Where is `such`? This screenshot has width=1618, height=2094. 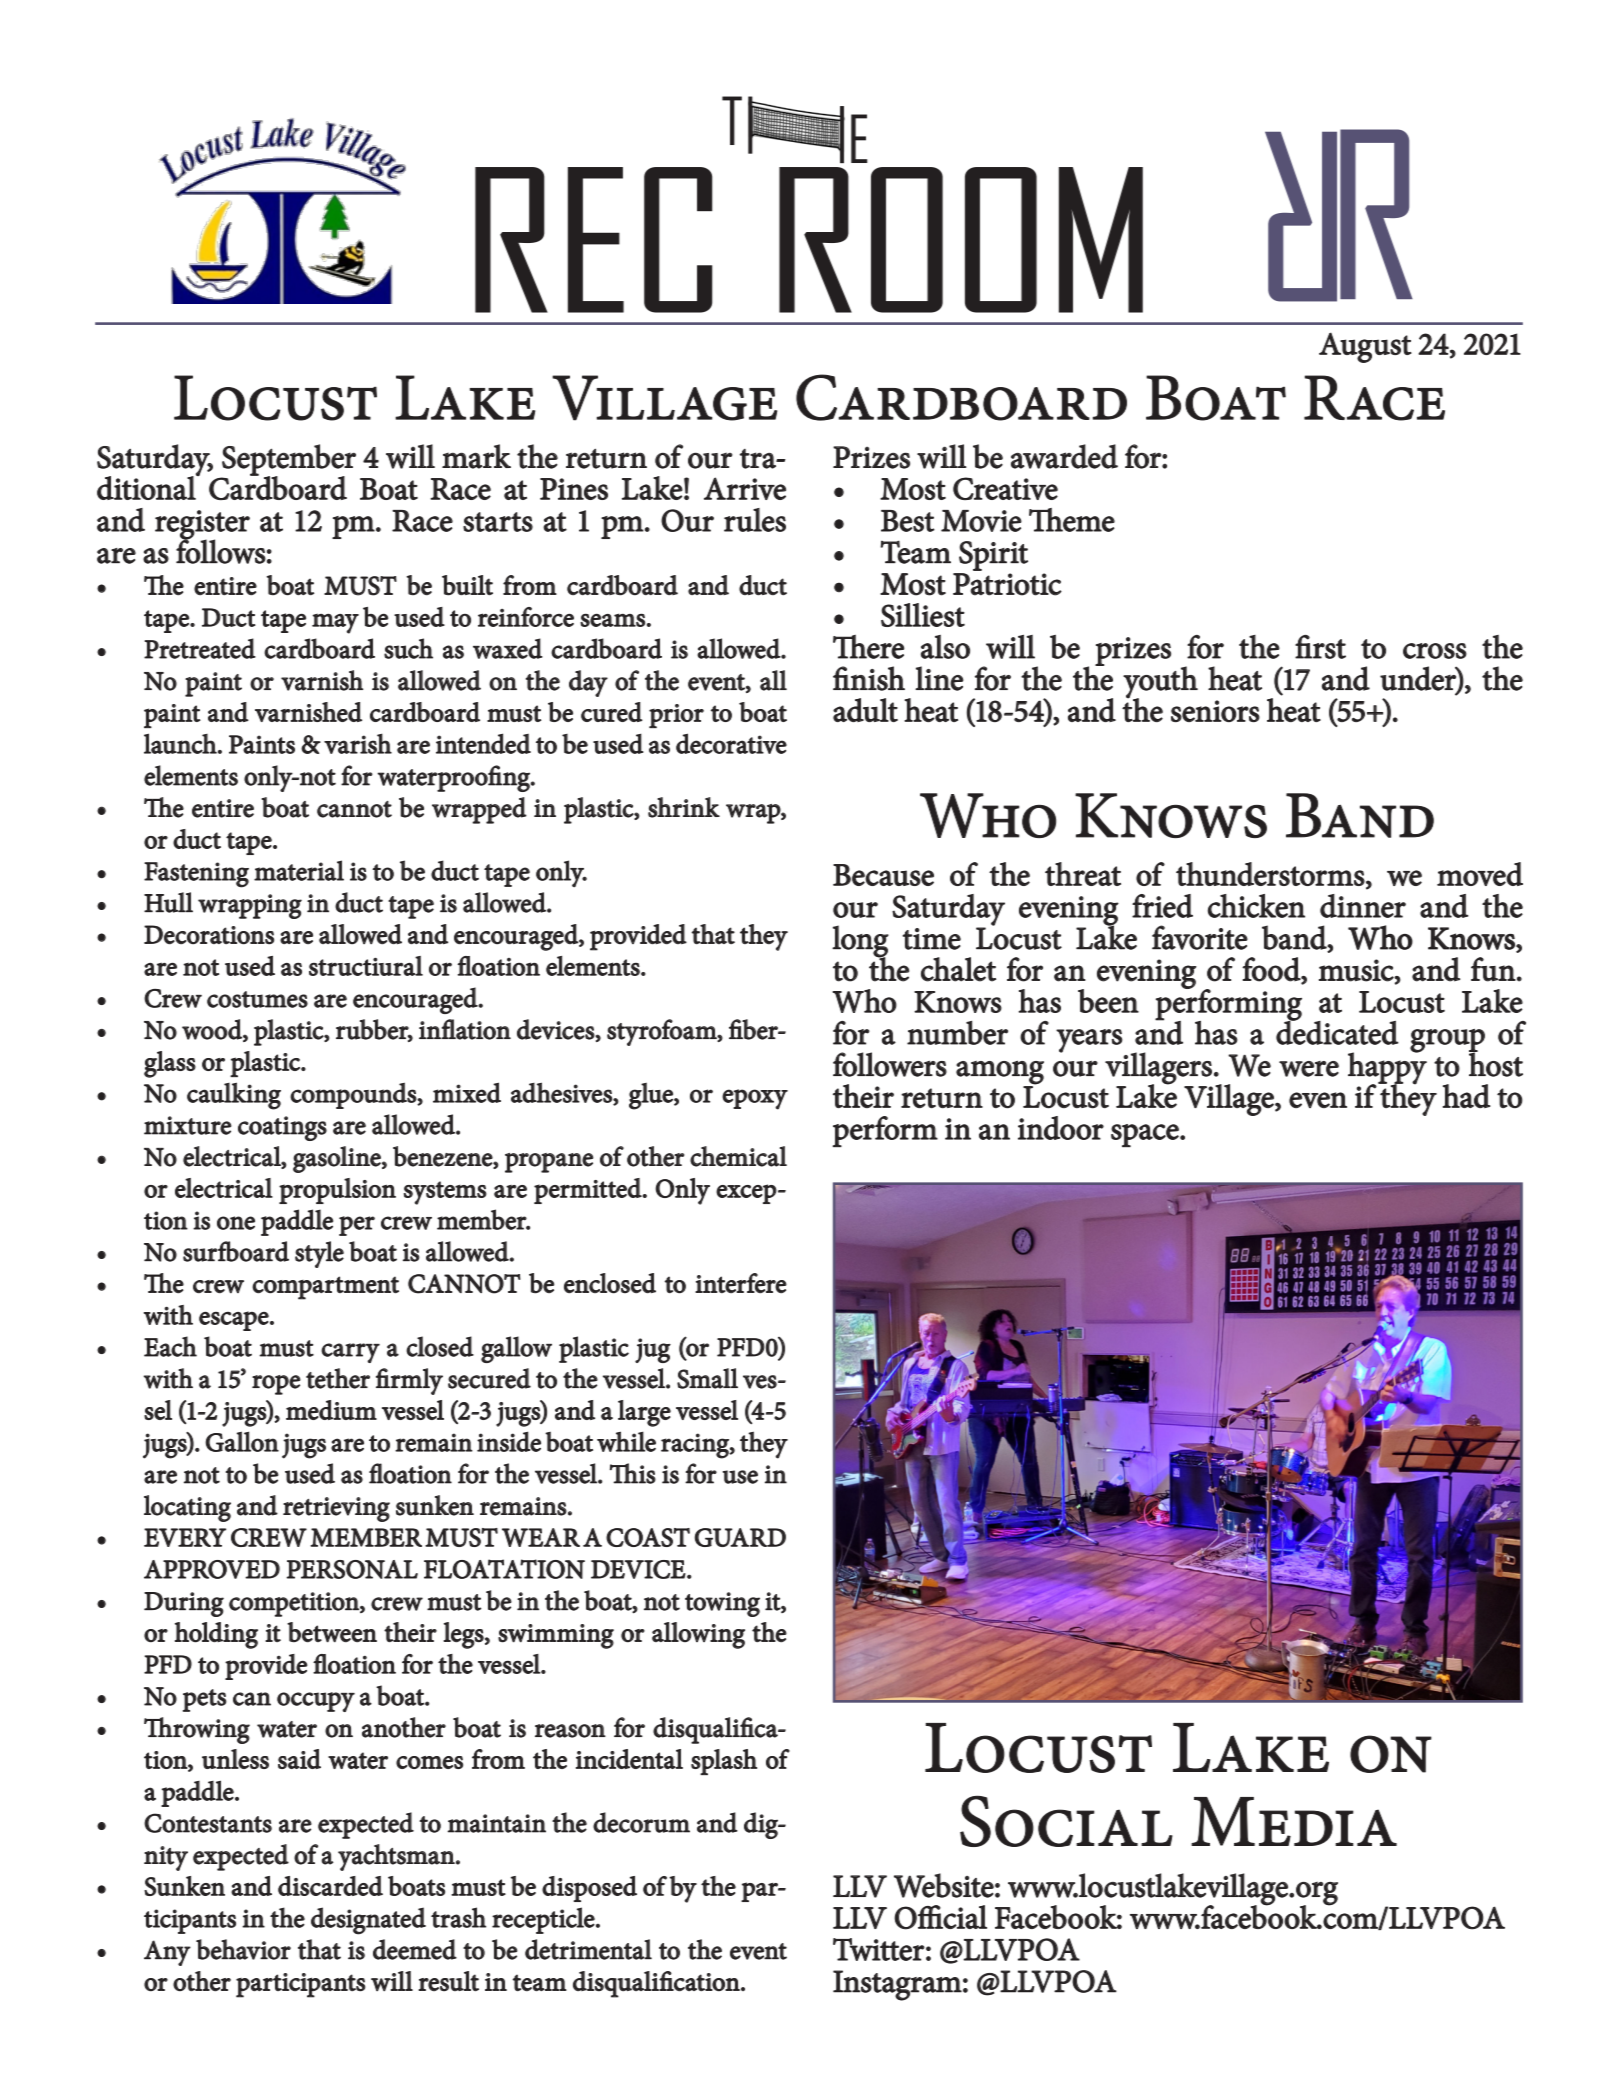
such is located at coordinates (408, 648).
